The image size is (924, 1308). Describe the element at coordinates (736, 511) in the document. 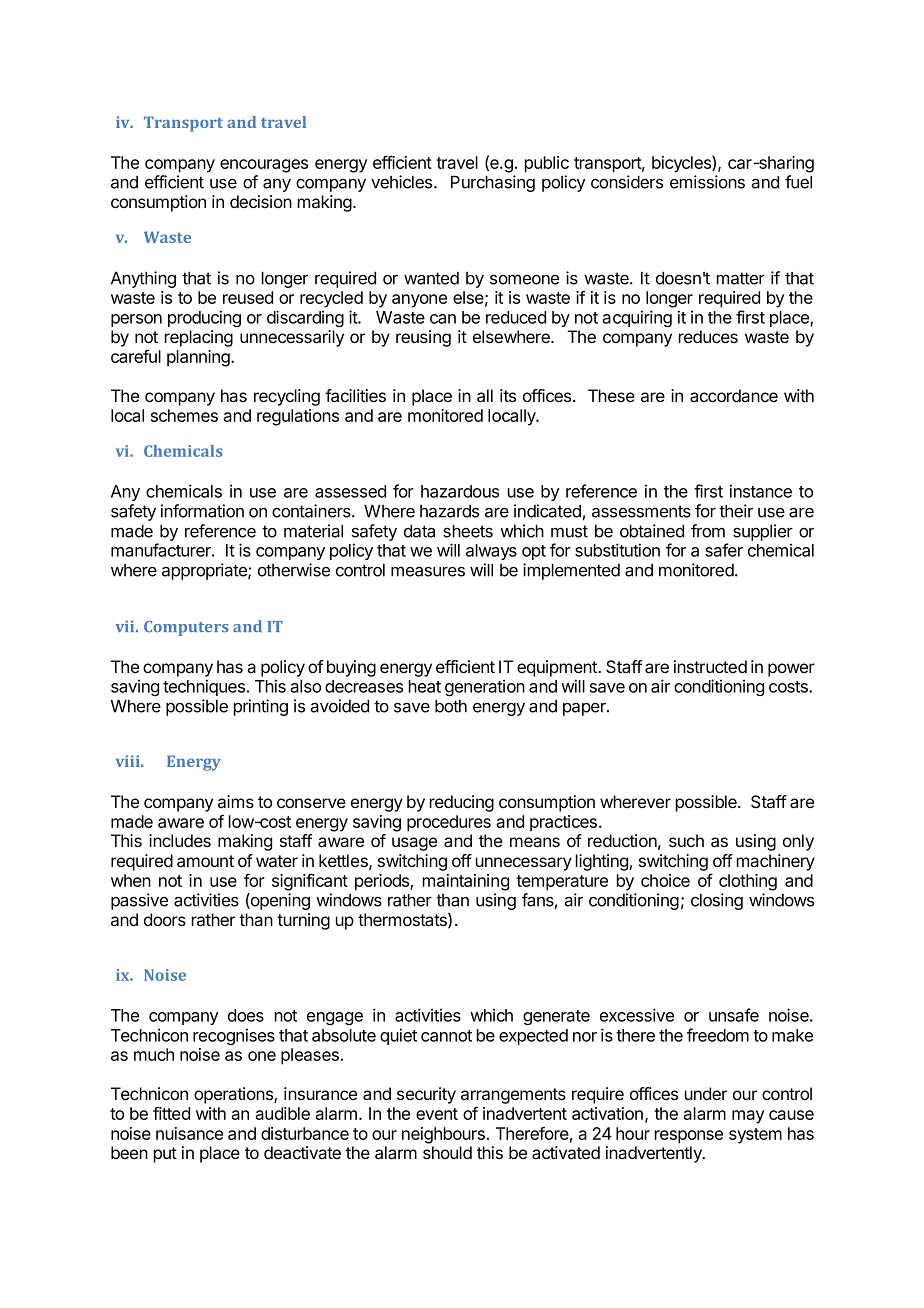

I see `their` at that location.
